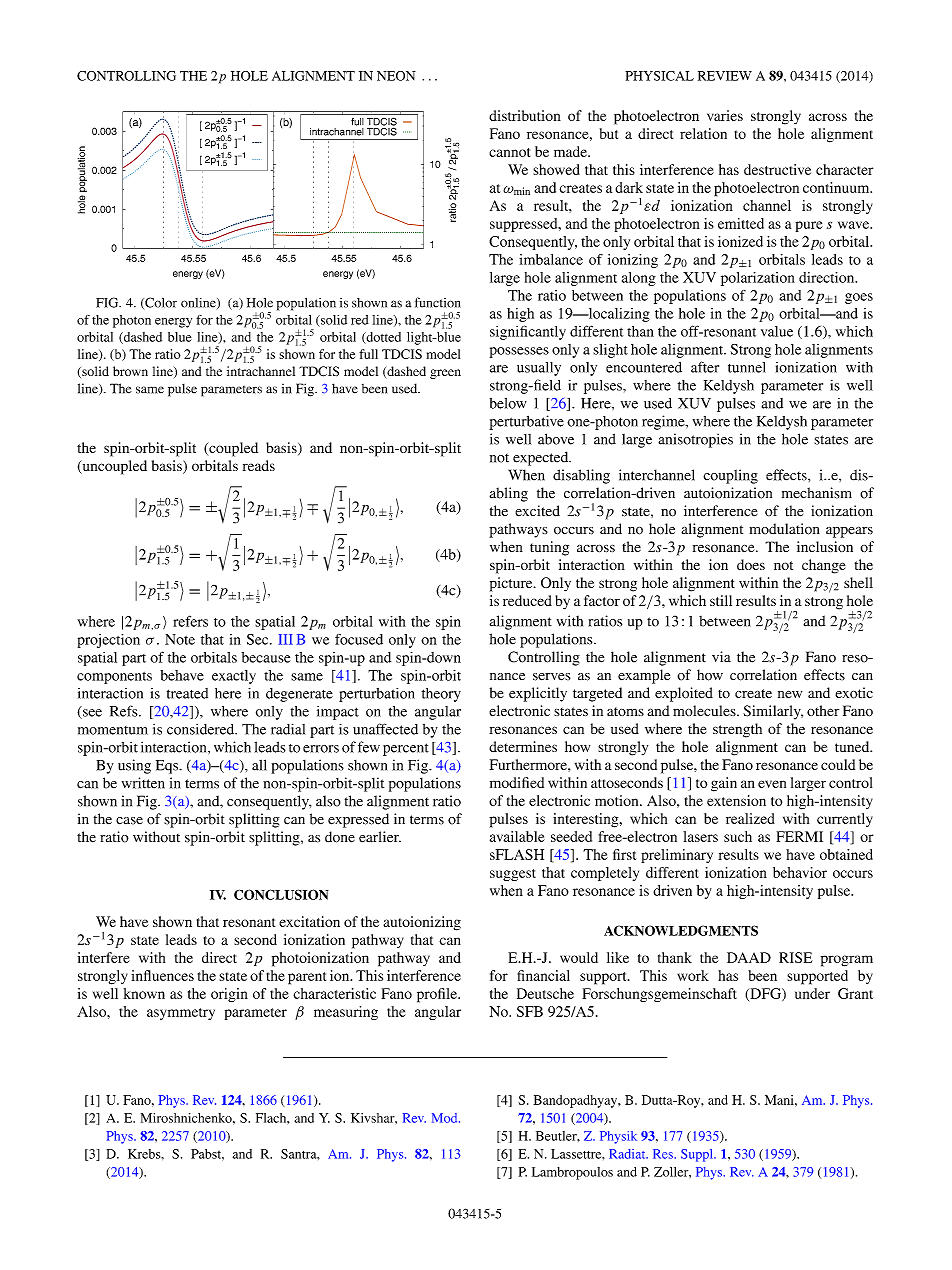  Describe the element at coordinates (181, 1014) in the document. I see `asymmetry` at that location.
